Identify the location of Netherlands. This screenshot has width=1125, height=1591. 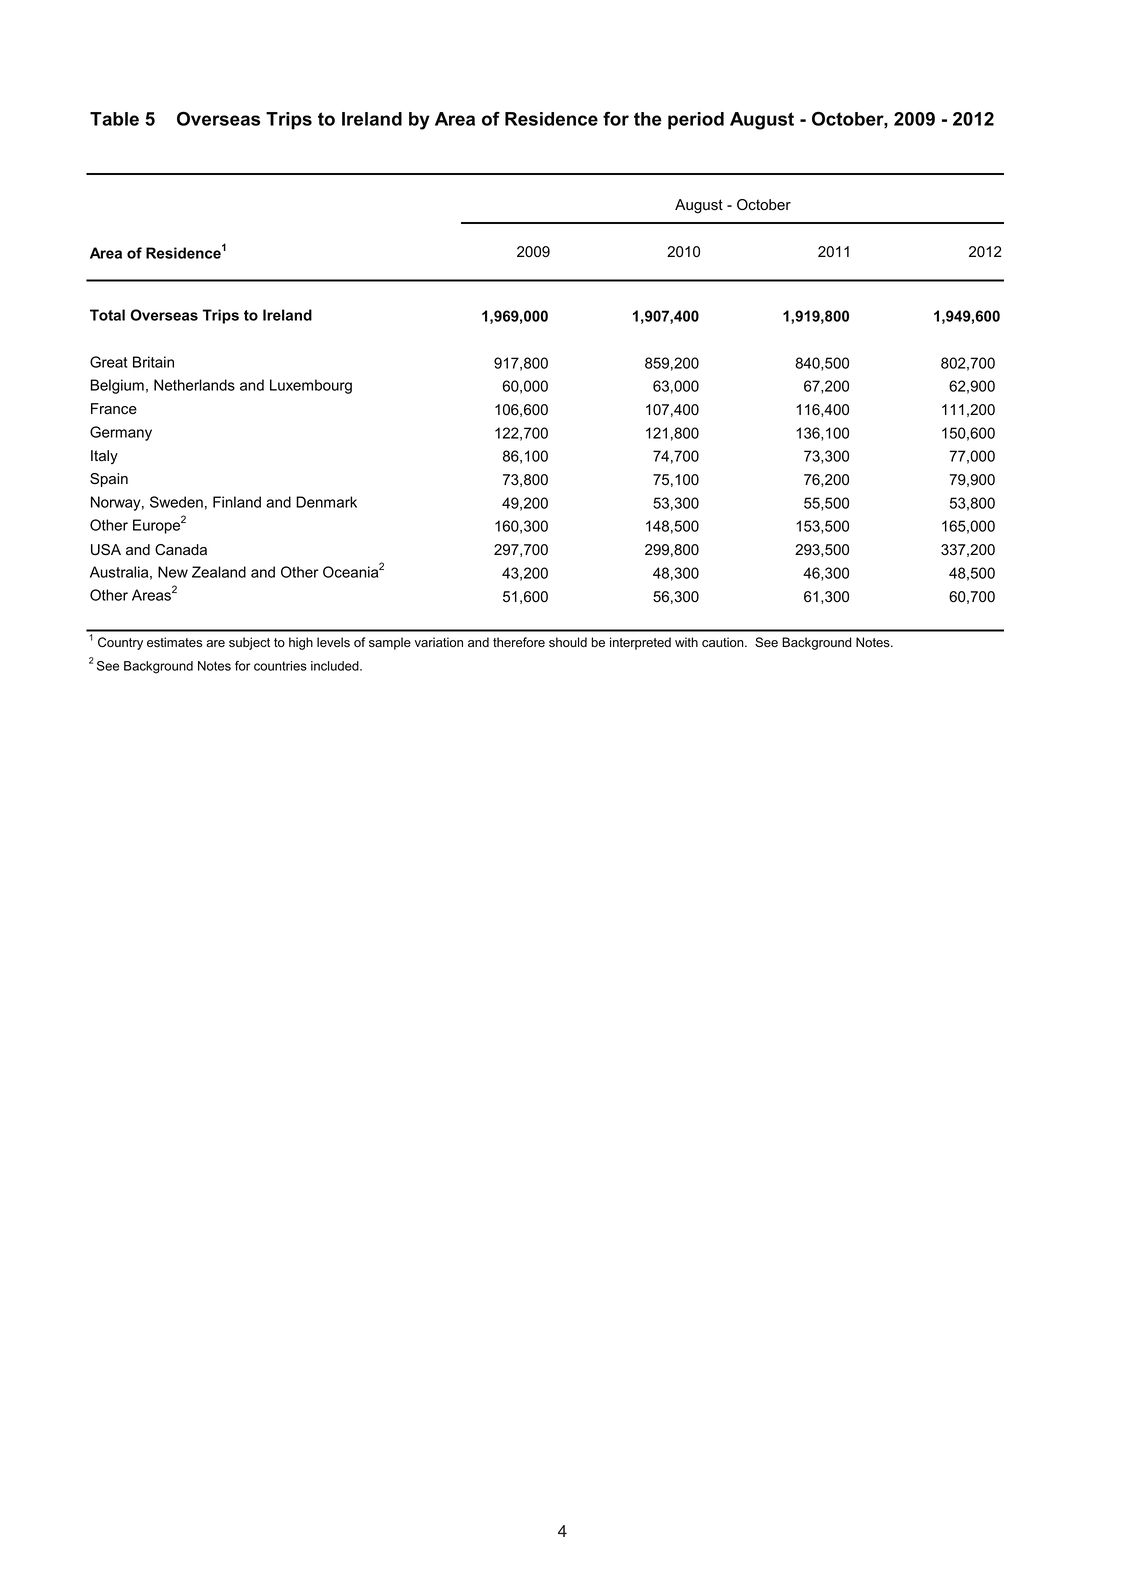
(194, 385).
